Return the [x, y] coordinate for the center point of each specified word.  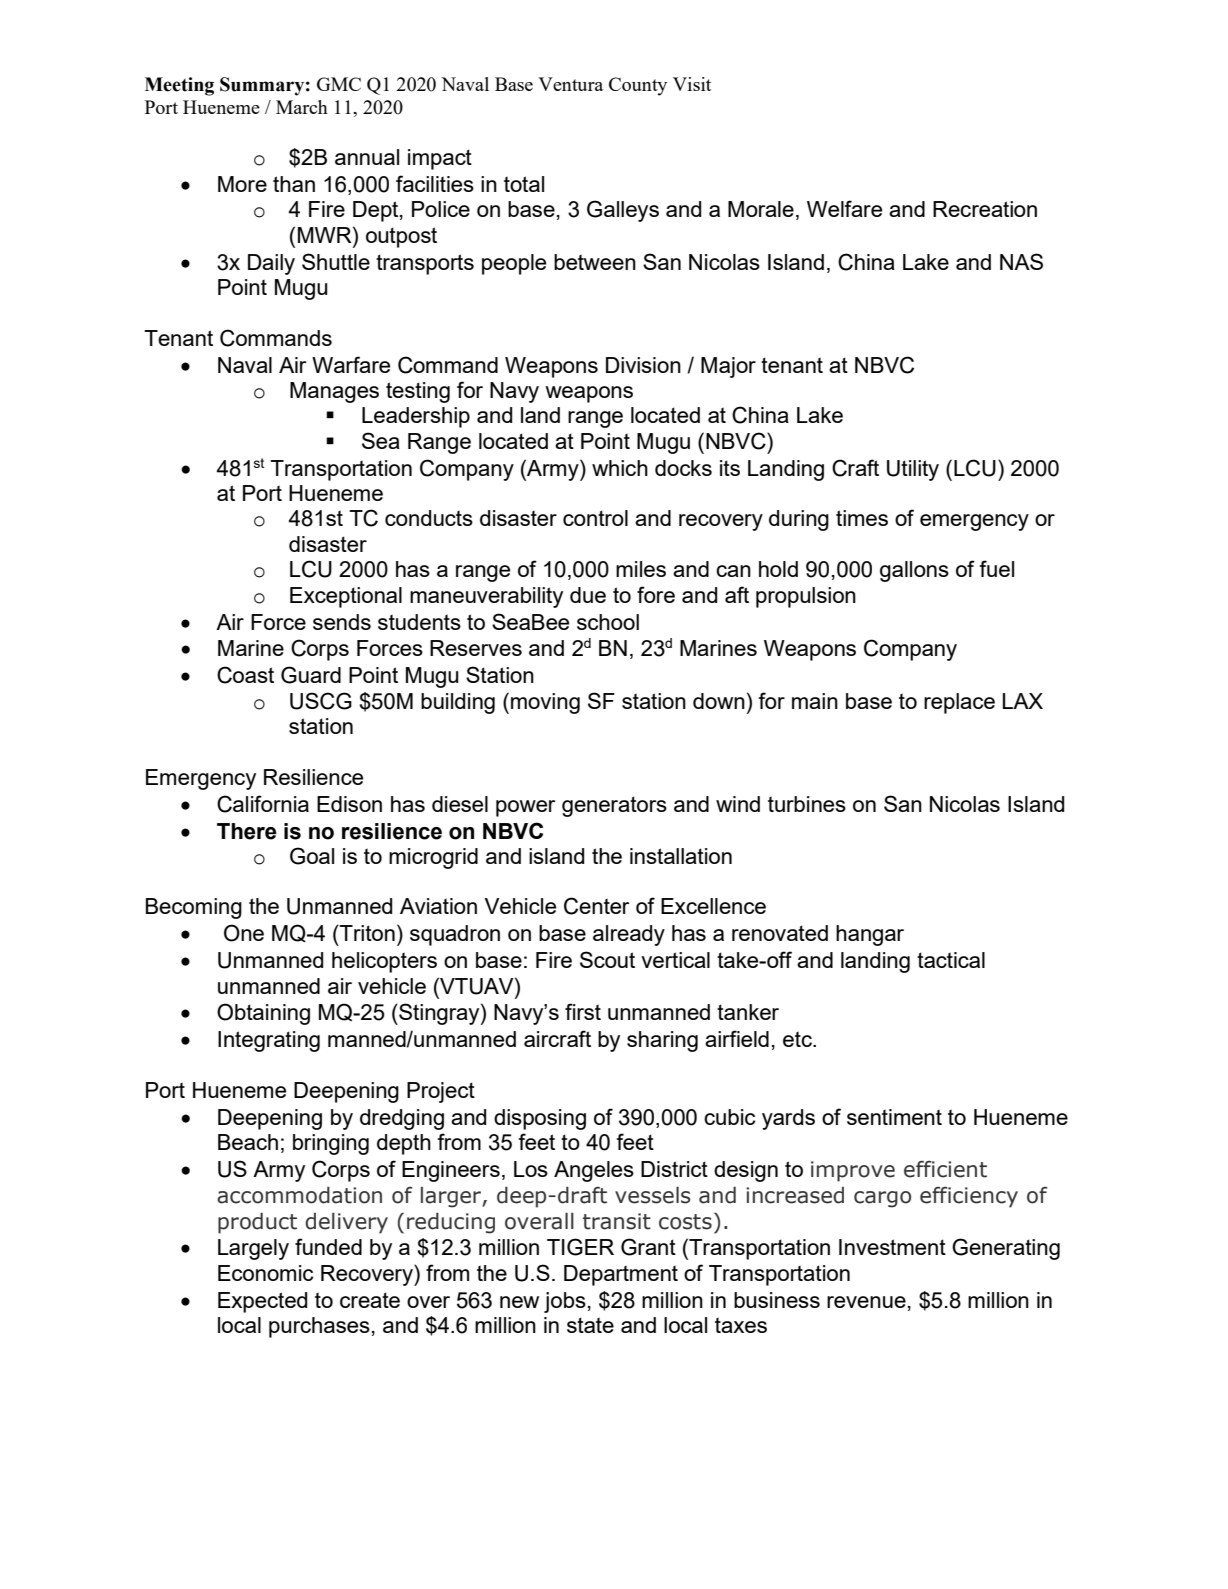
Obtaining [263, 1014]
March [302, 107]
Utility [913, 470]
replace [959, 703]
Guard [311, 675]
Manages [334, 392]
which [620, 468]
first [583, 1011]
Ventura [570, 84]
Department [621, 1275]
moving [545, 703]
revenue [866, 1302]
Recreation [985, 209]
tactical [951, 960]
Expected [262, 1302]
